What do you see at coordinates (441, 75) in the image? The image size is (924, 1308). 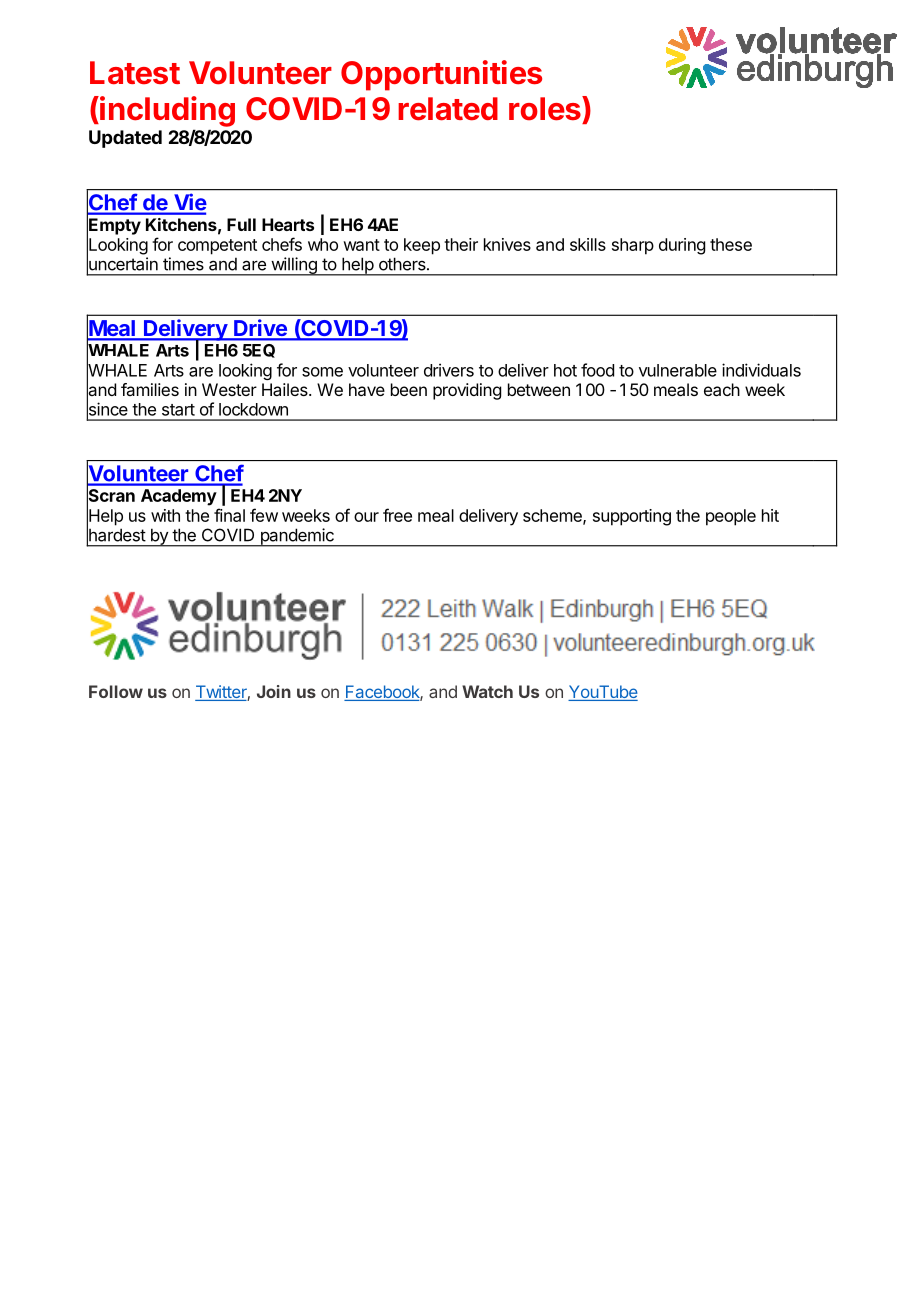 I see `Opportunities` at bounding box center [441, 75].
